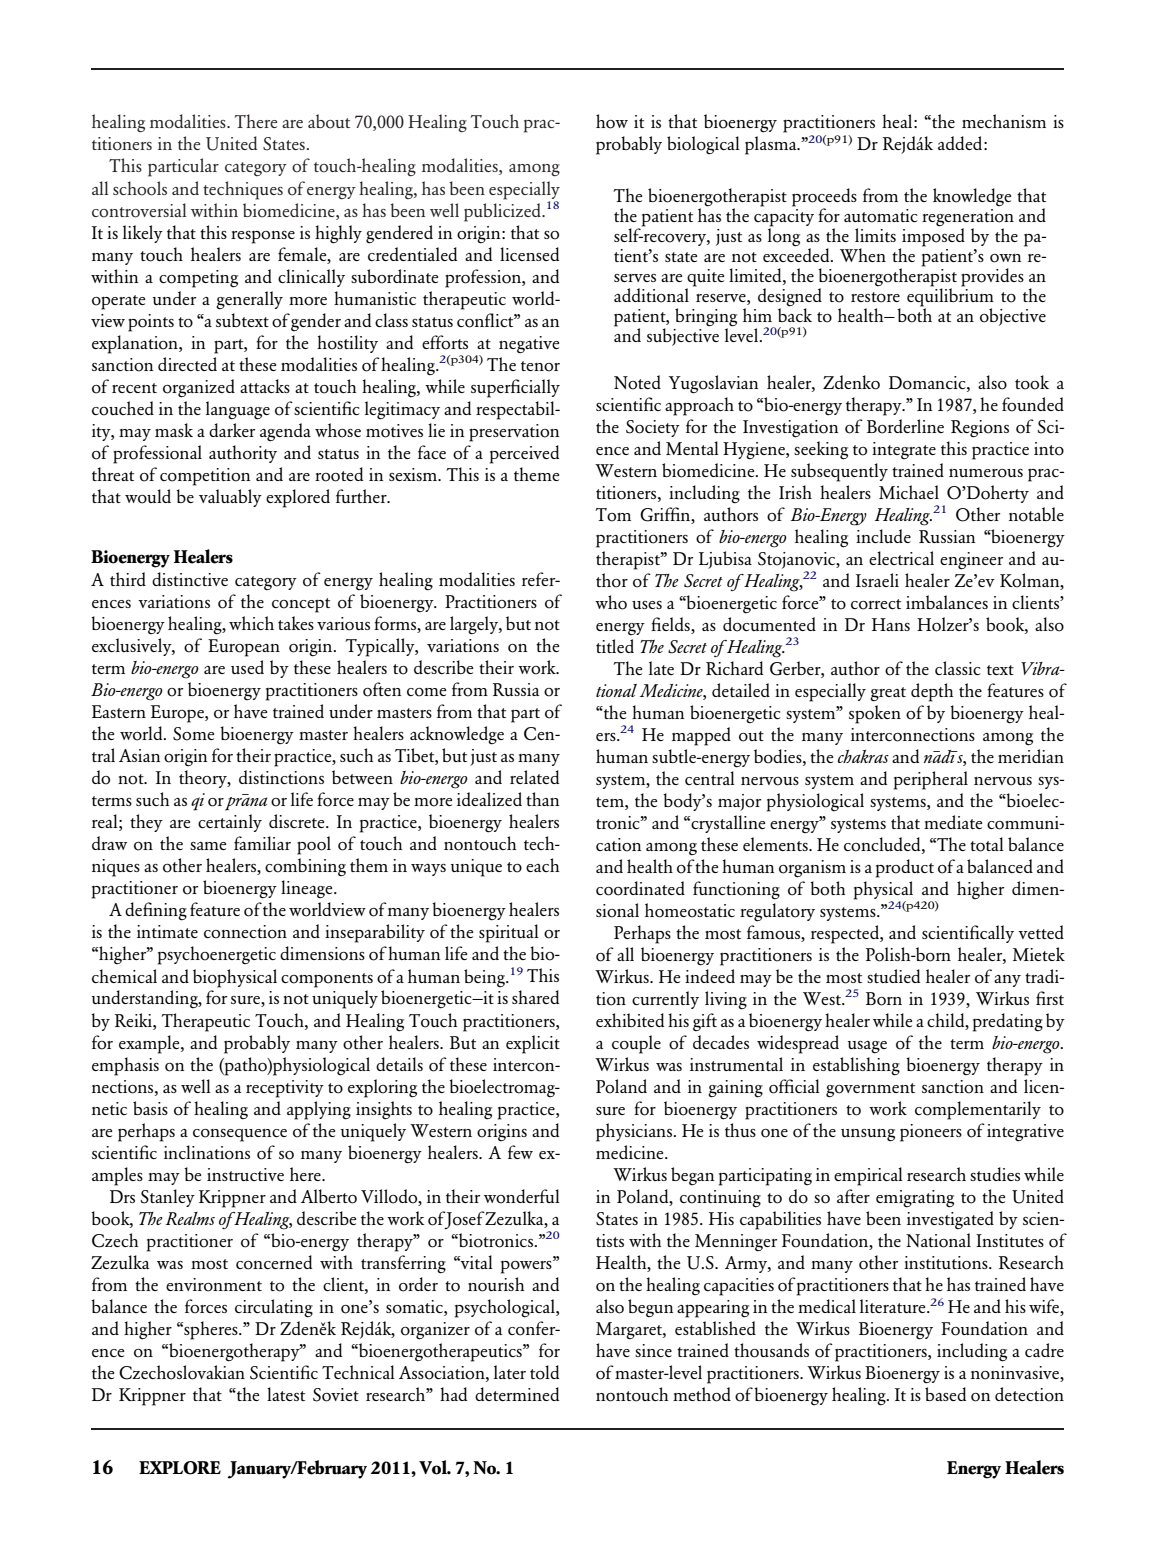  I want to click on circulating, so click(274, 1308).
